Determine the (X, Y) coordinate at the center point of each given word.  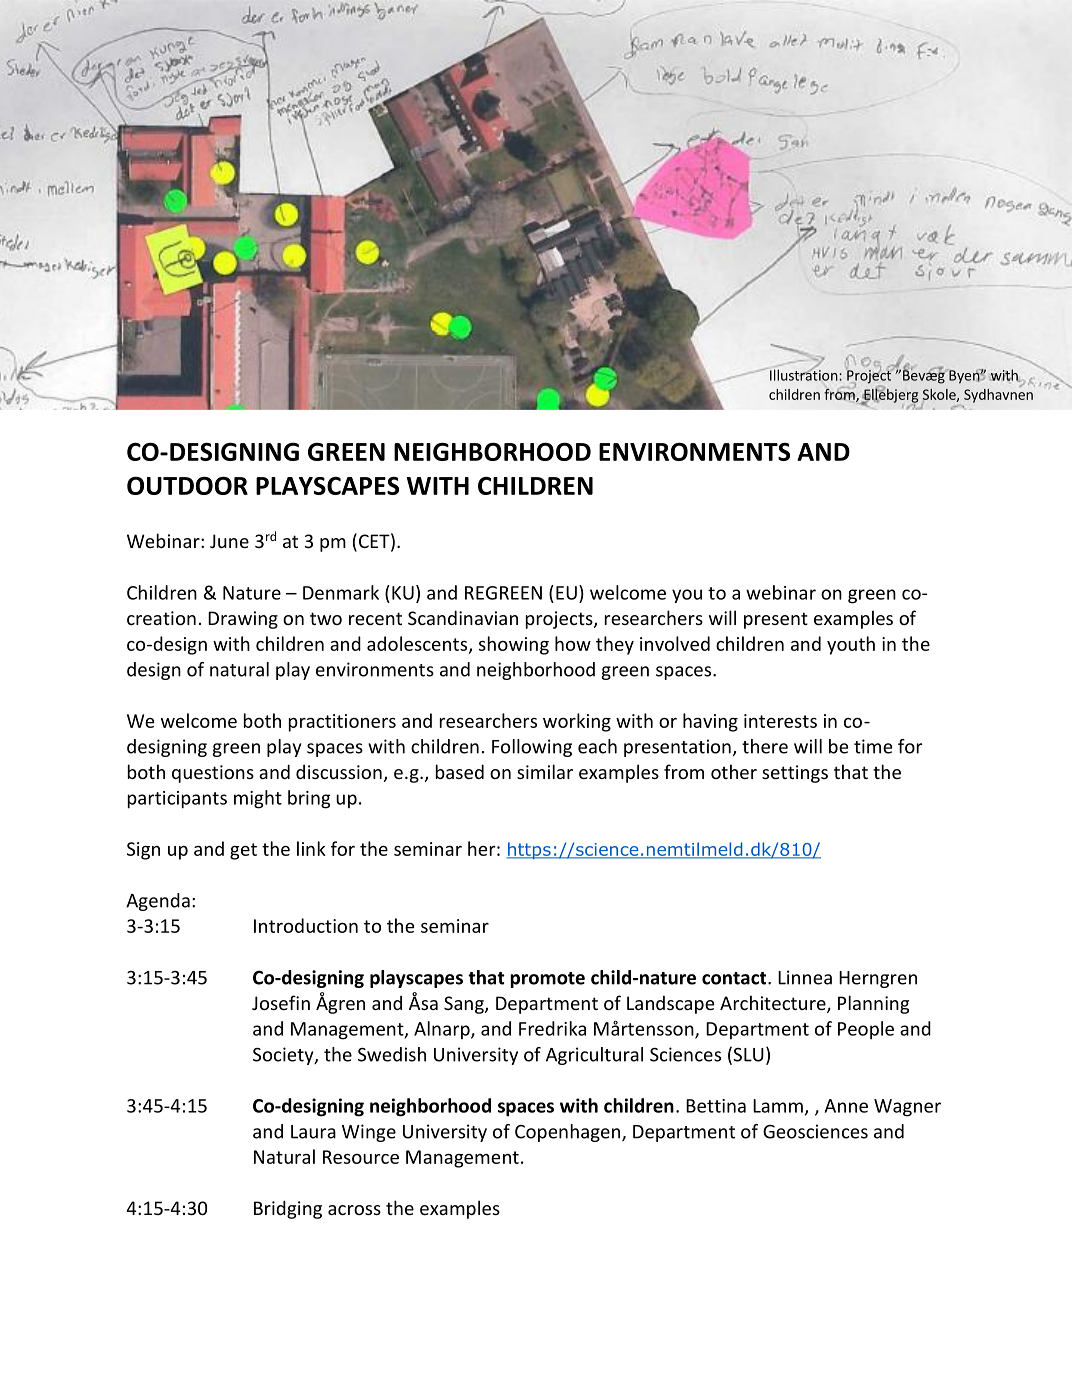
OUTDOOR (187, 485)
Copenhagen (569, 1133)
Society (284, 1056)
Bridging (288, 1209)
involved (675, 643)
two (326, 618)
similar (545, 771)
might (258, 799)
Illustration (805, 374)
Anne (846, 1106)
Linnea (805, 977)
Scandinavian (463, 617)
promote (547, 980)
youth (851, 645)
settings (795, 774)
